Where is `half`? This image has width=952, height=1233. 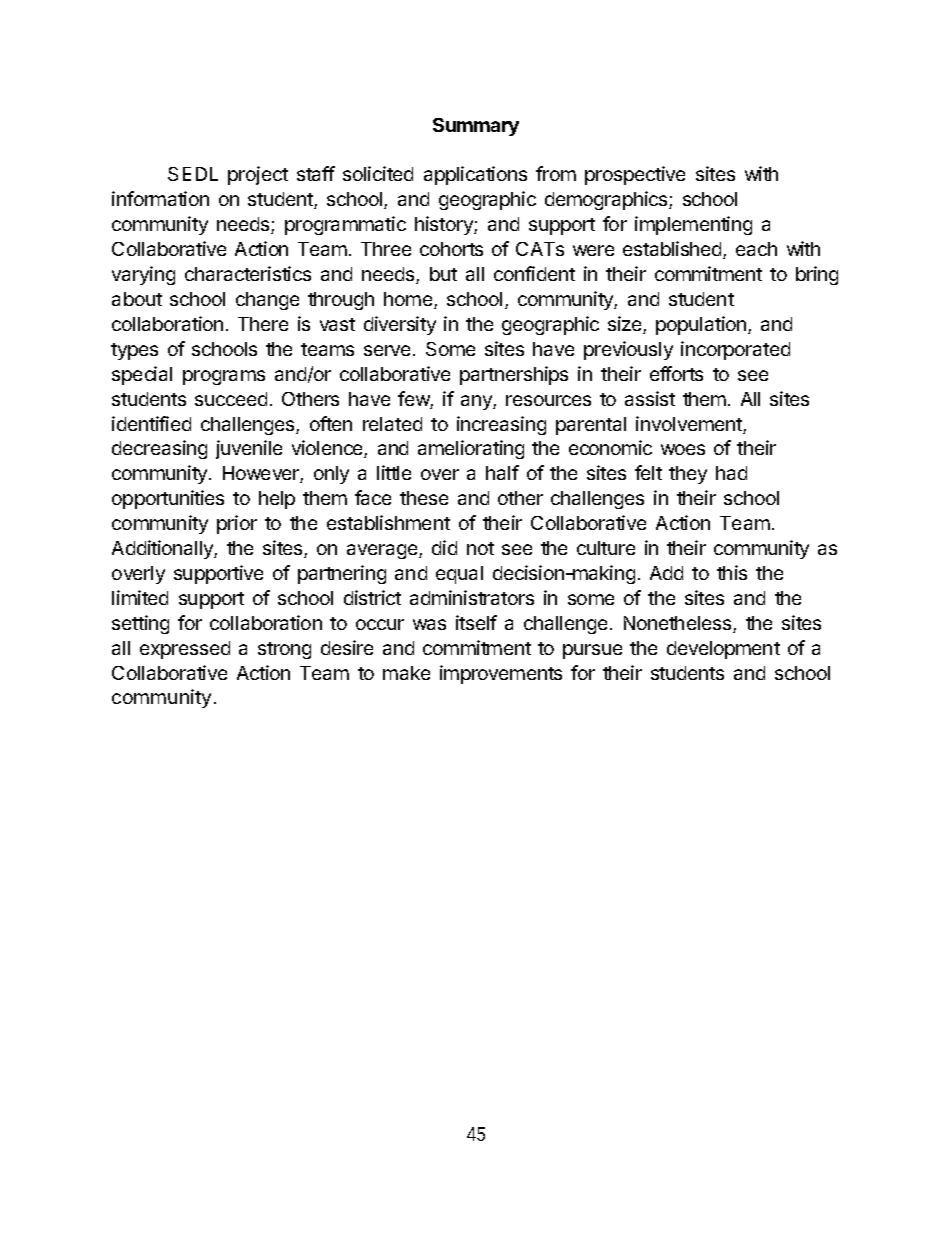 half is located at coordinates (502, 472).
